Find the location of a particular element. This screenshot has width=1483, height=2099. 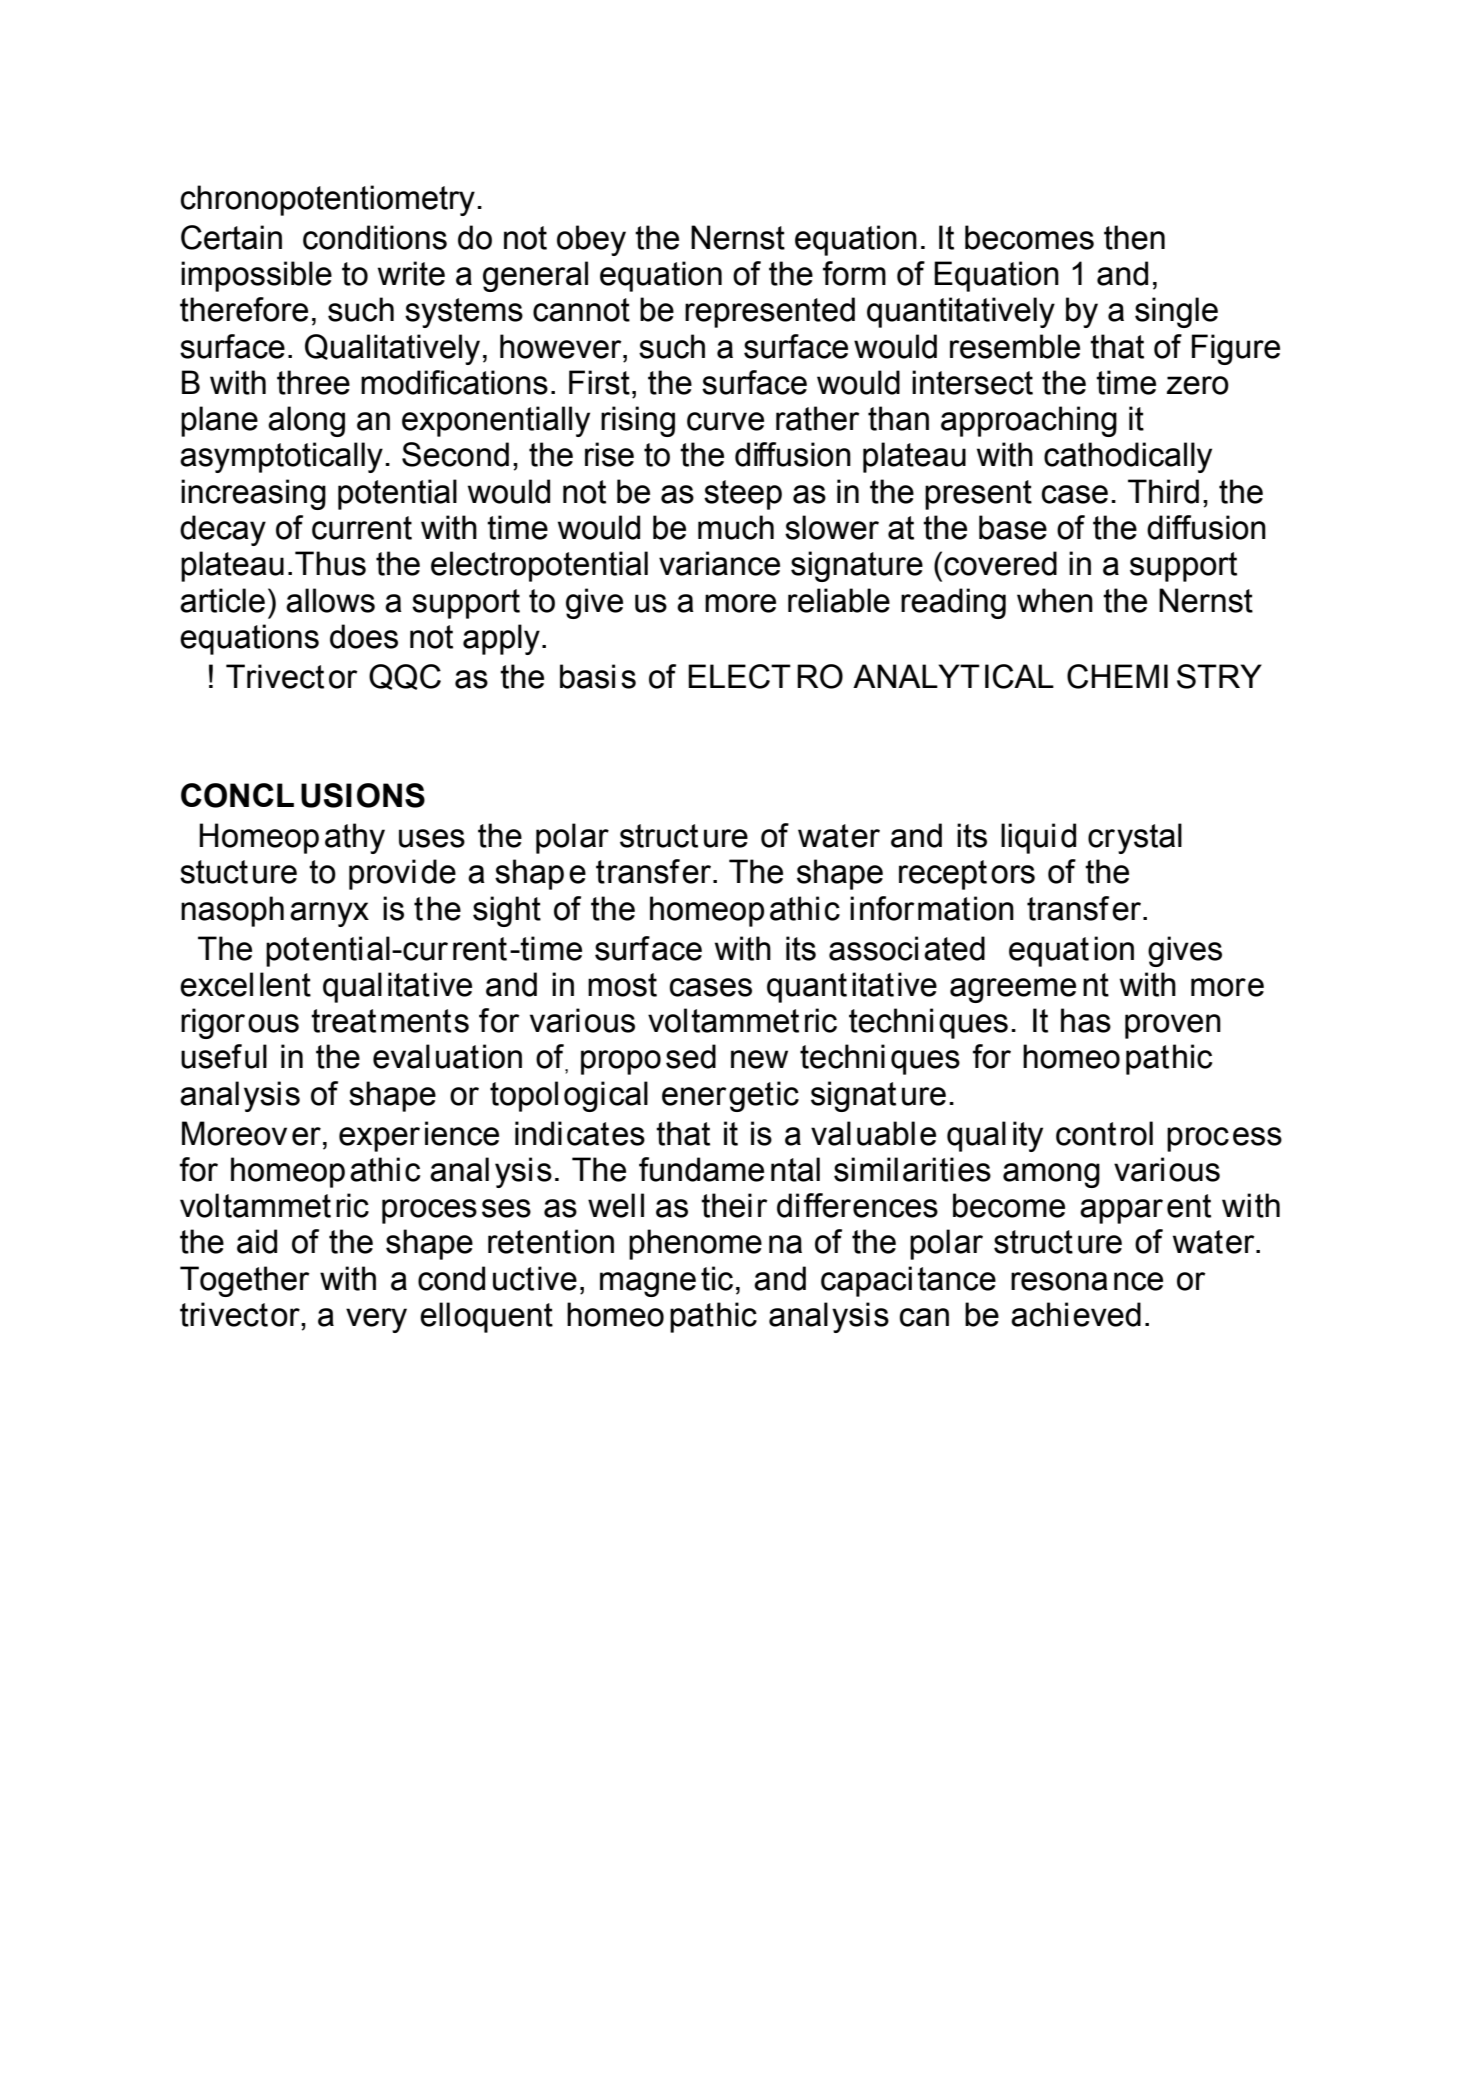

achieved is located at coordinates (1076, 1314).
